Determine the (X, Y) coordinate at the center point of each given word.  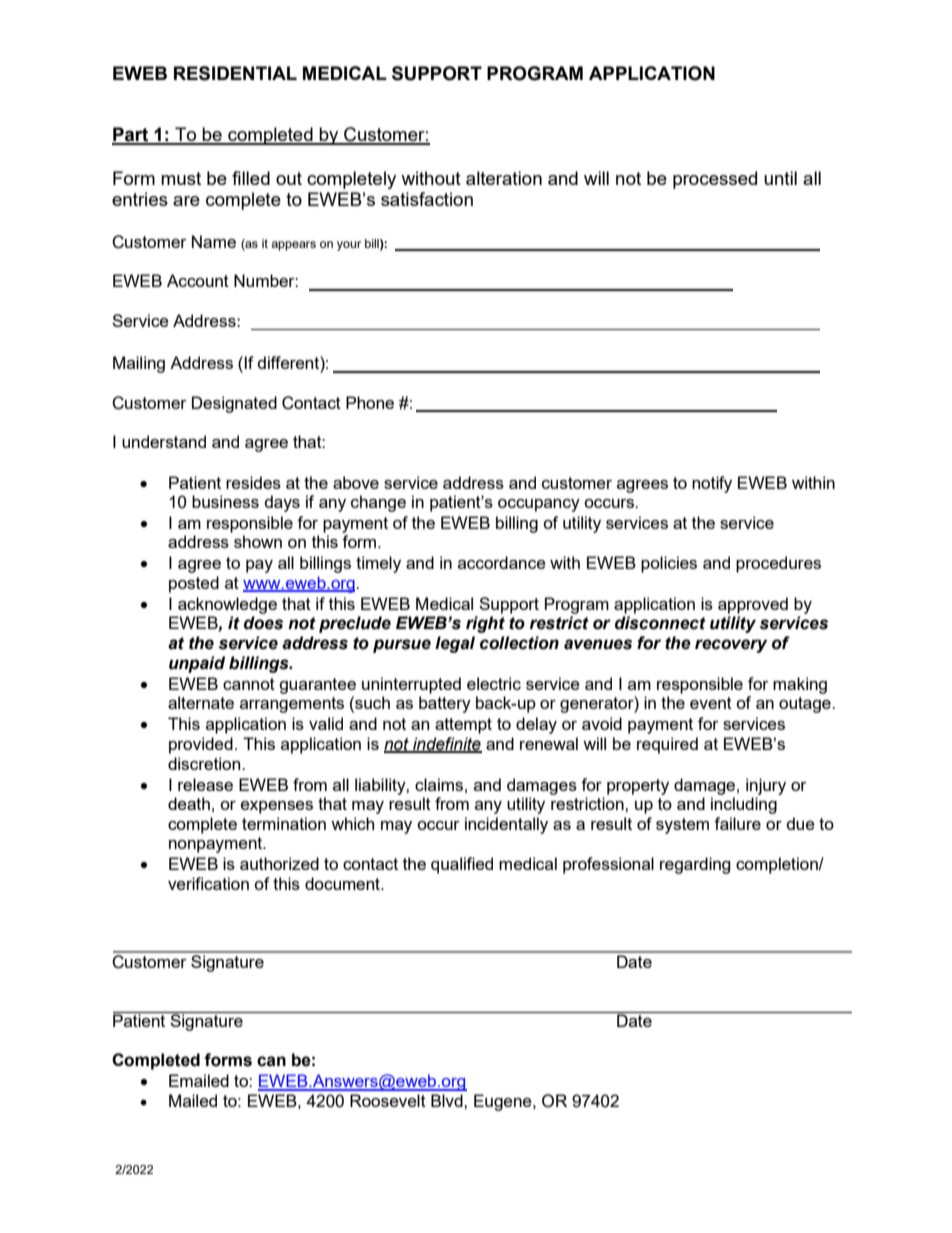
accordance (502, 562)
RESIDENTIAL (235, 73)
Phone (370, 402)
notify (712, 484)
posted (194, 584)
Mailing (139, 364)
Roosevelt (388, 1100)
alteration (504, 178)
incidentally (506, 825)
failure (737, 823)
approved (753, 605)
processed (715, 180)
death (189, 803)
